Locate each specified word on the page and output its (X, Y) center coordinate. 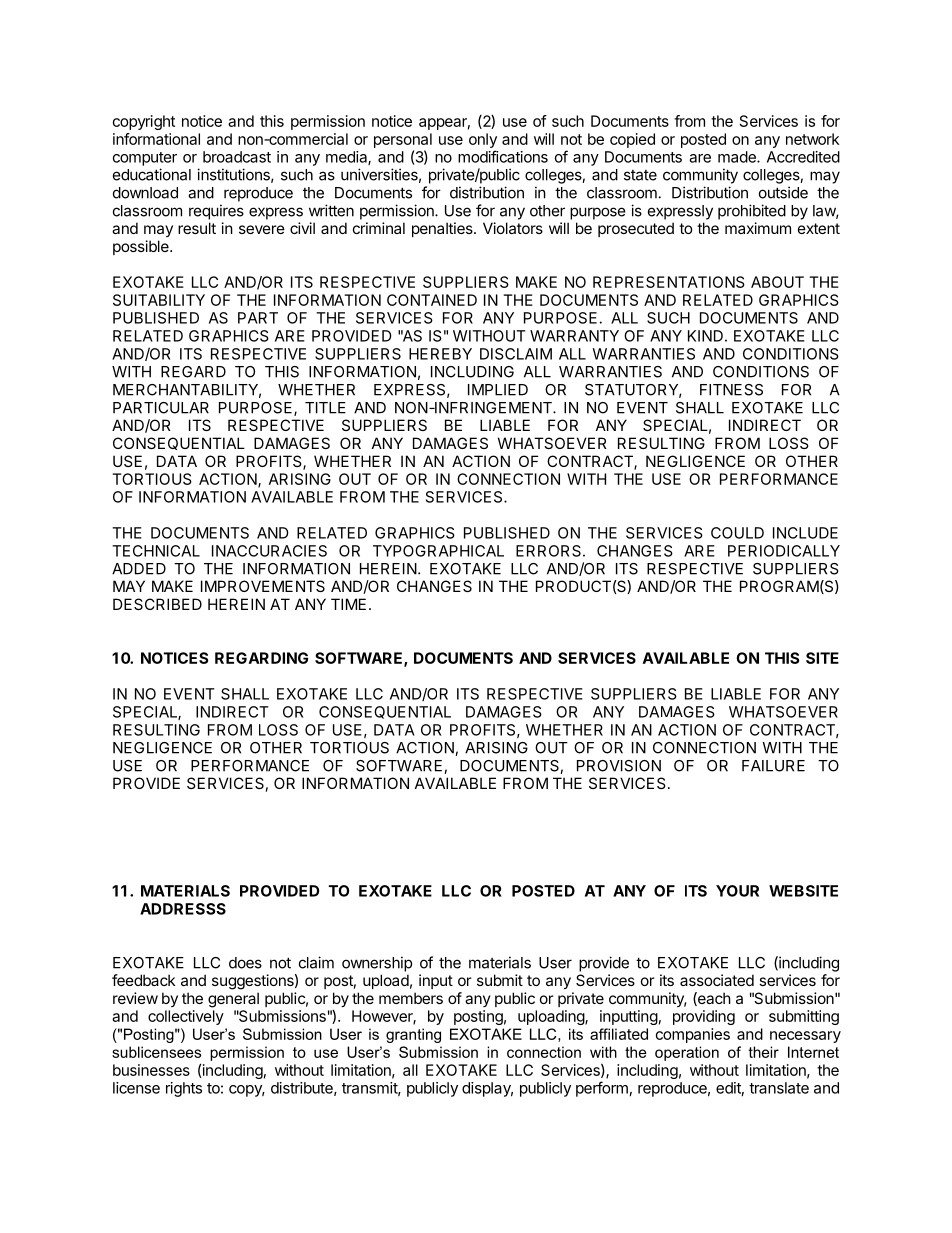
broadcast (237, 157)
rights (184, 1089)
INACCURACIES (269, 551)
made (738, 157)
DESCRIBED (157, 604)
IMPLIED (498, 390)
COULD (737, 533)
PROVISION (619, 766)
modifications (503, 156)
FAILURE (773, 766)
